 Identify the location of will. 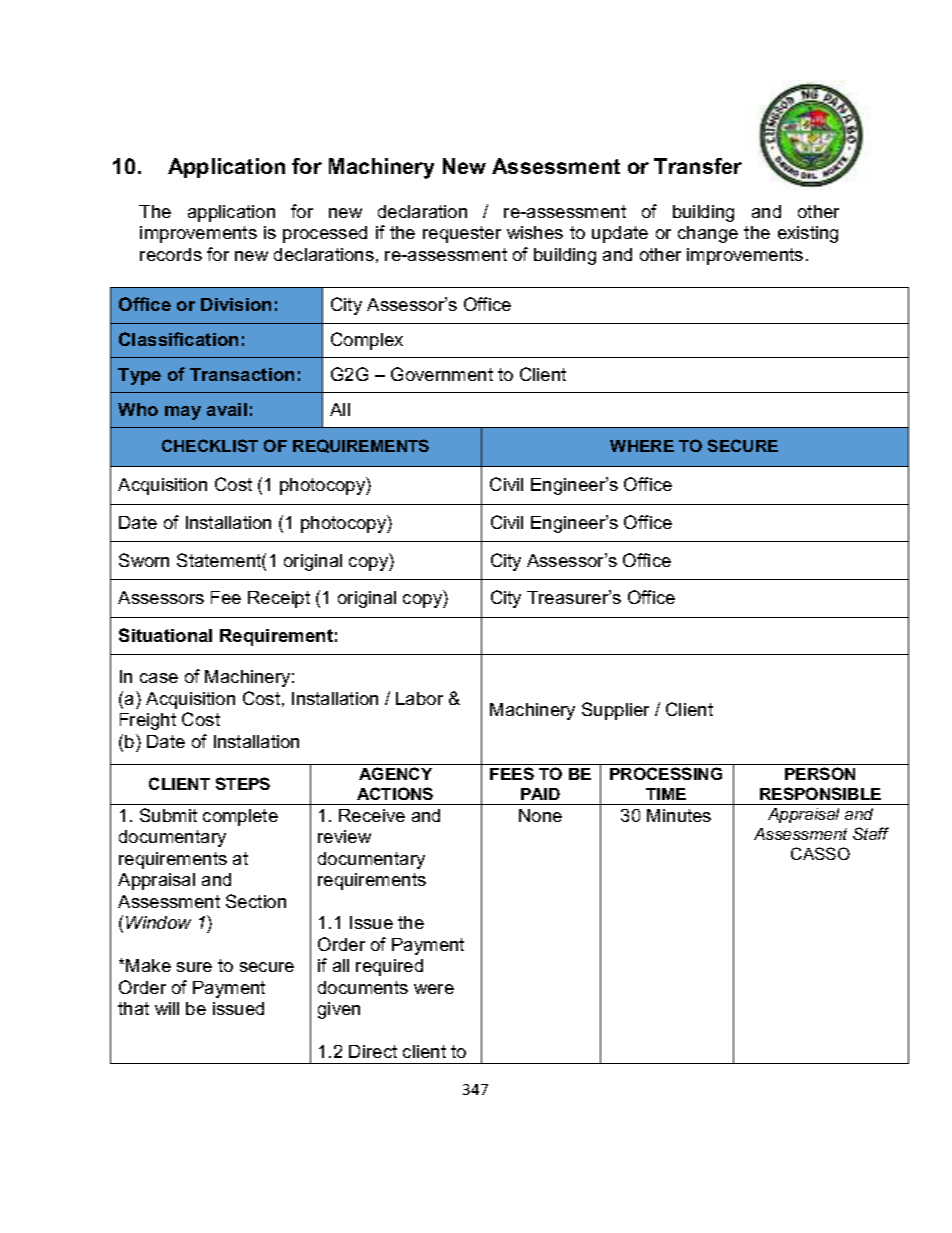
(167, 1008).
